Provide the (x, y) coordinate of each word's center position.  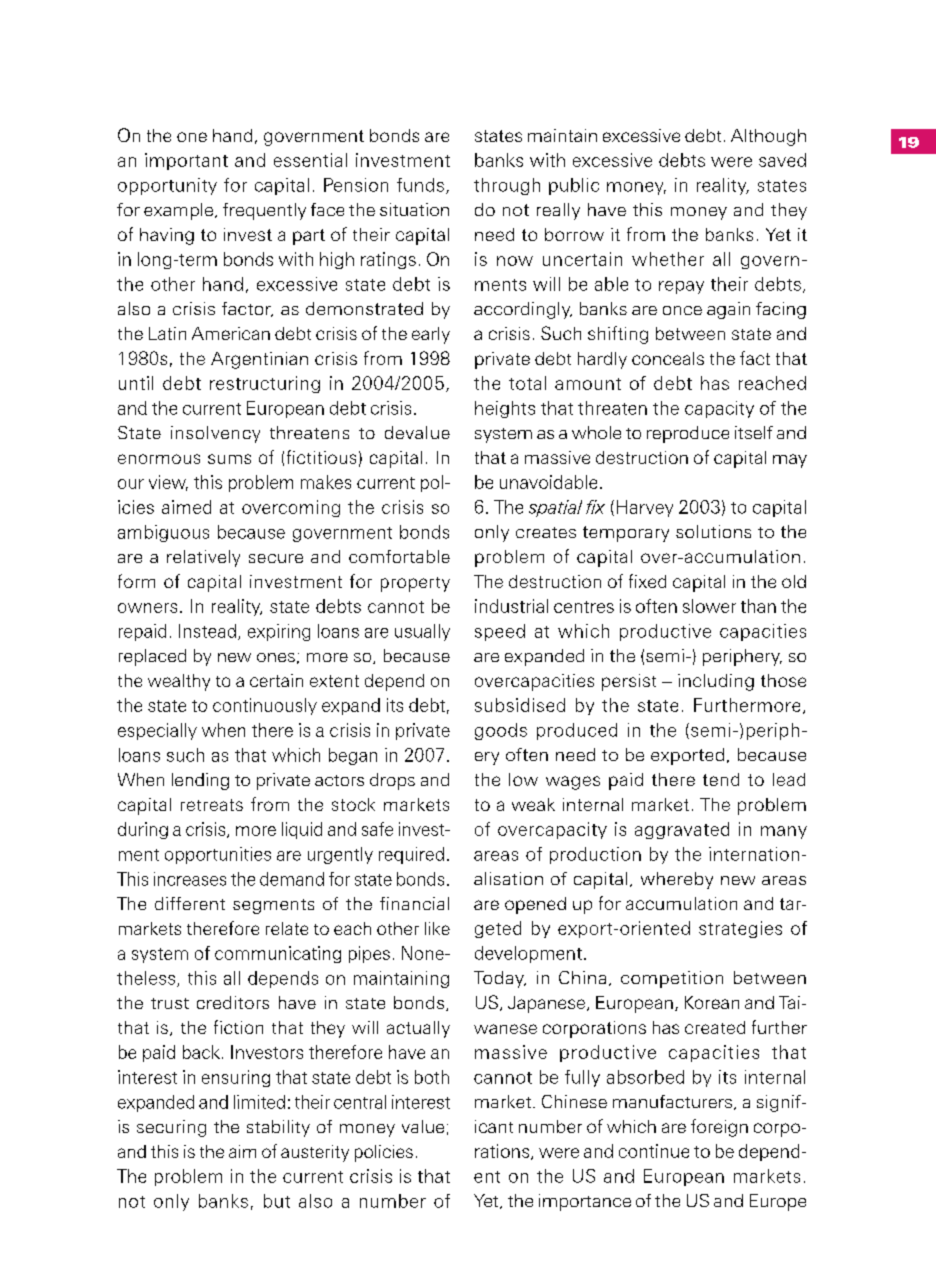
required (411, 855)
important (186, 161)
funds (420, 185)
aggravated (682, 830)
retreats (212, 805)
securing (171, 1128)
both (432, 1077)
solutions (713, 531)
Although (768, 137)
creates (546, 532)
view (168, 483)
